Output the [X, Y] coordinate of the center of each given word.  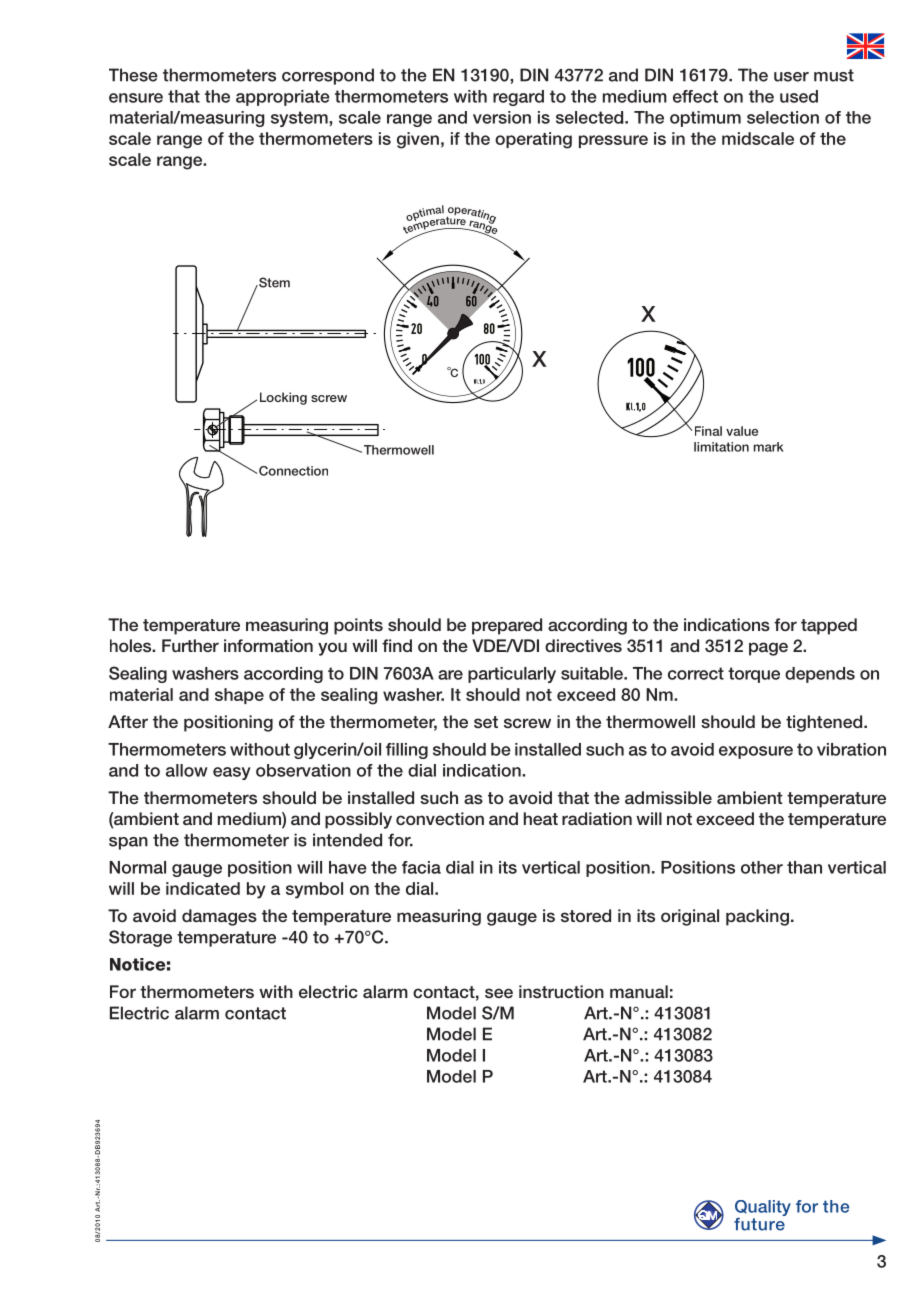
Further [190, 645]
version [502, 117]
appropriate [283, 98]
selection [783, 117]
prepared [507, 626]
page [768, 649]
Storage [140, 938]
